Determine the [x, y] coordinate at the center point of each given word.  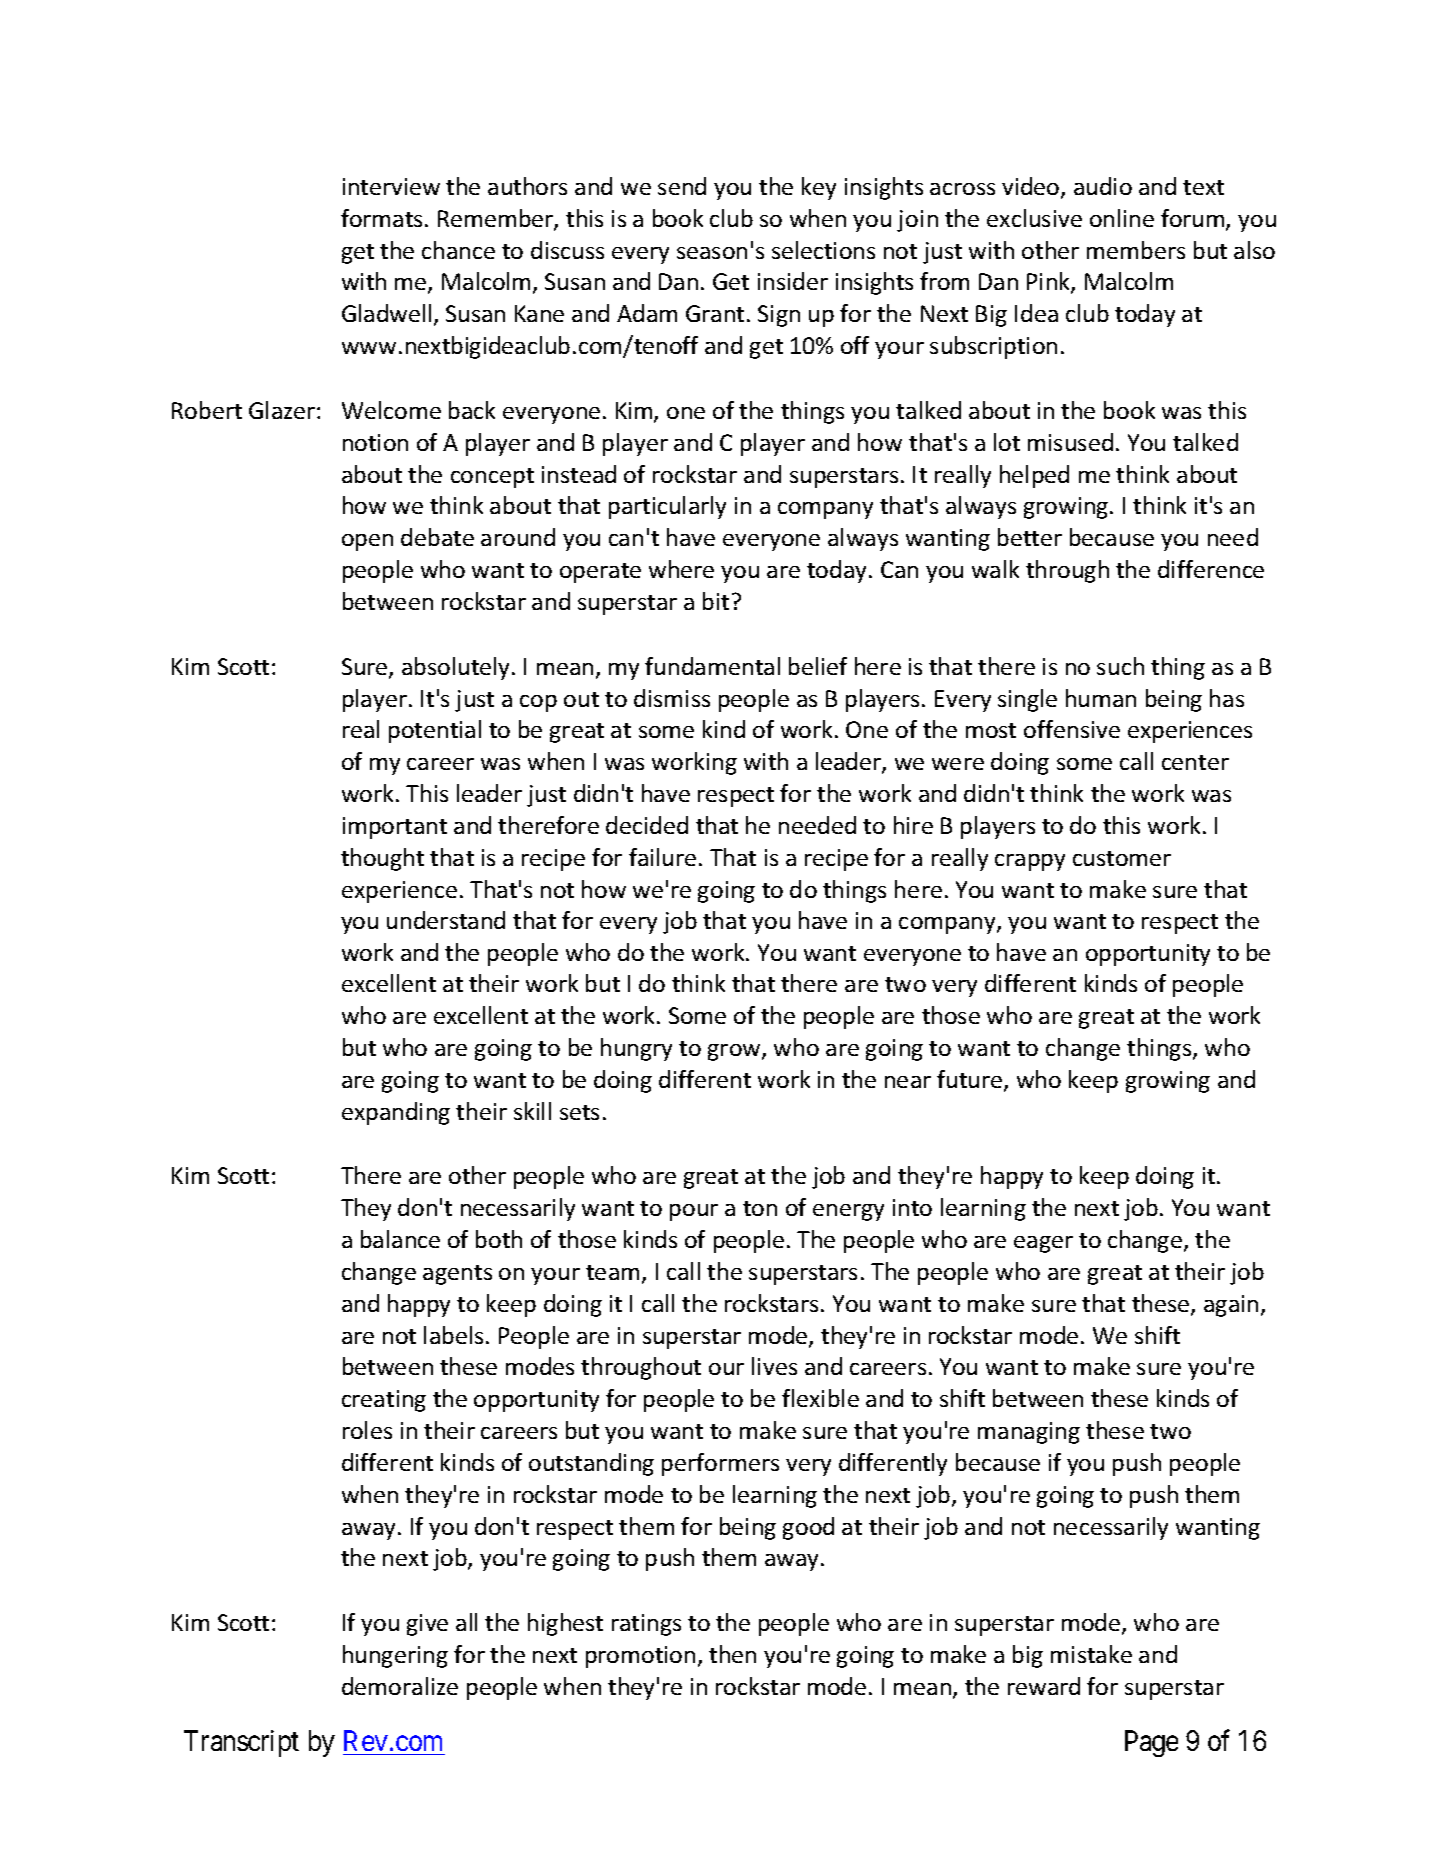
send [682, 186]
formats [381, 218]
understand [446, 920]
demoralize [400, 1686]
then [732, 1654]
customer [1122, 858]
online [1122, 218]
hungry [636, 1049]
